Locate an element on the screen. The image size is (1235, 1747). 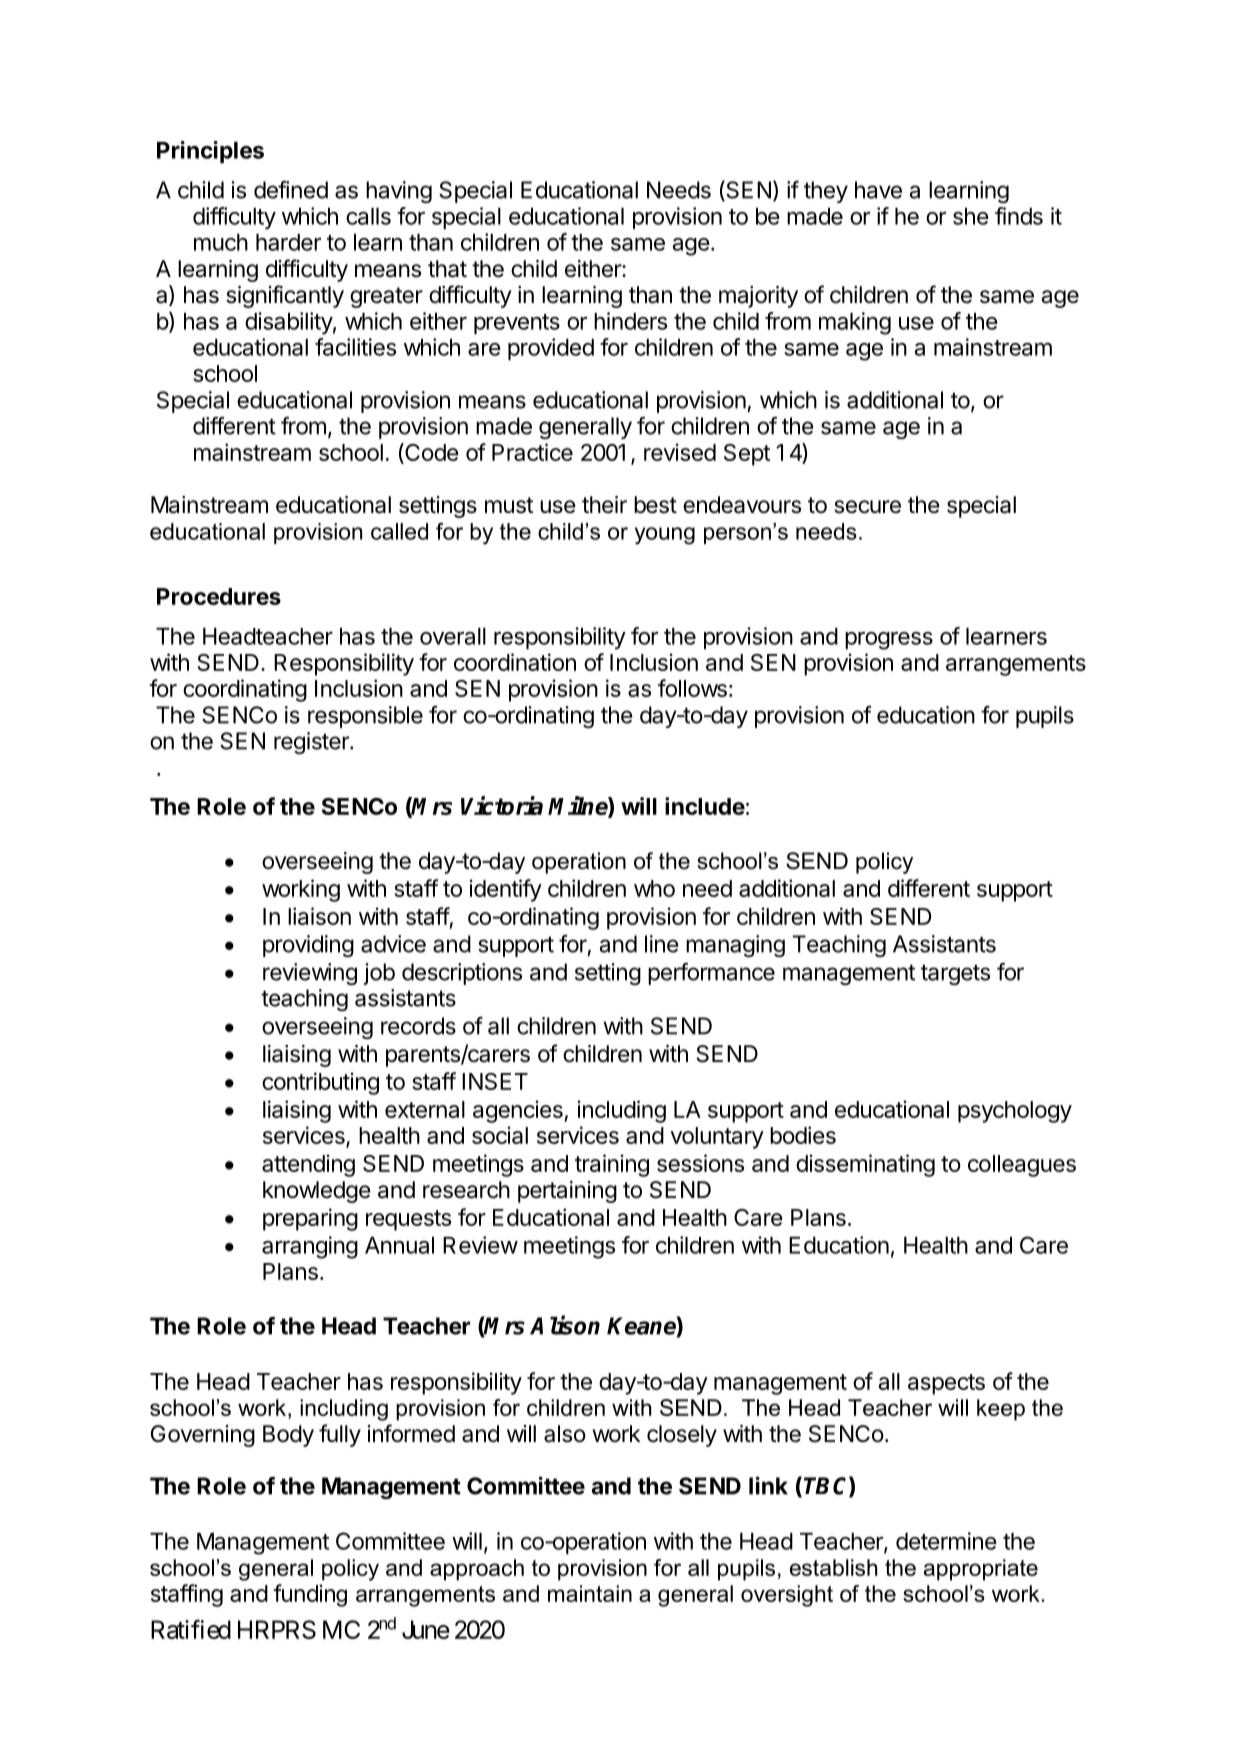
arranging is located at coordinates (310, 1247).
